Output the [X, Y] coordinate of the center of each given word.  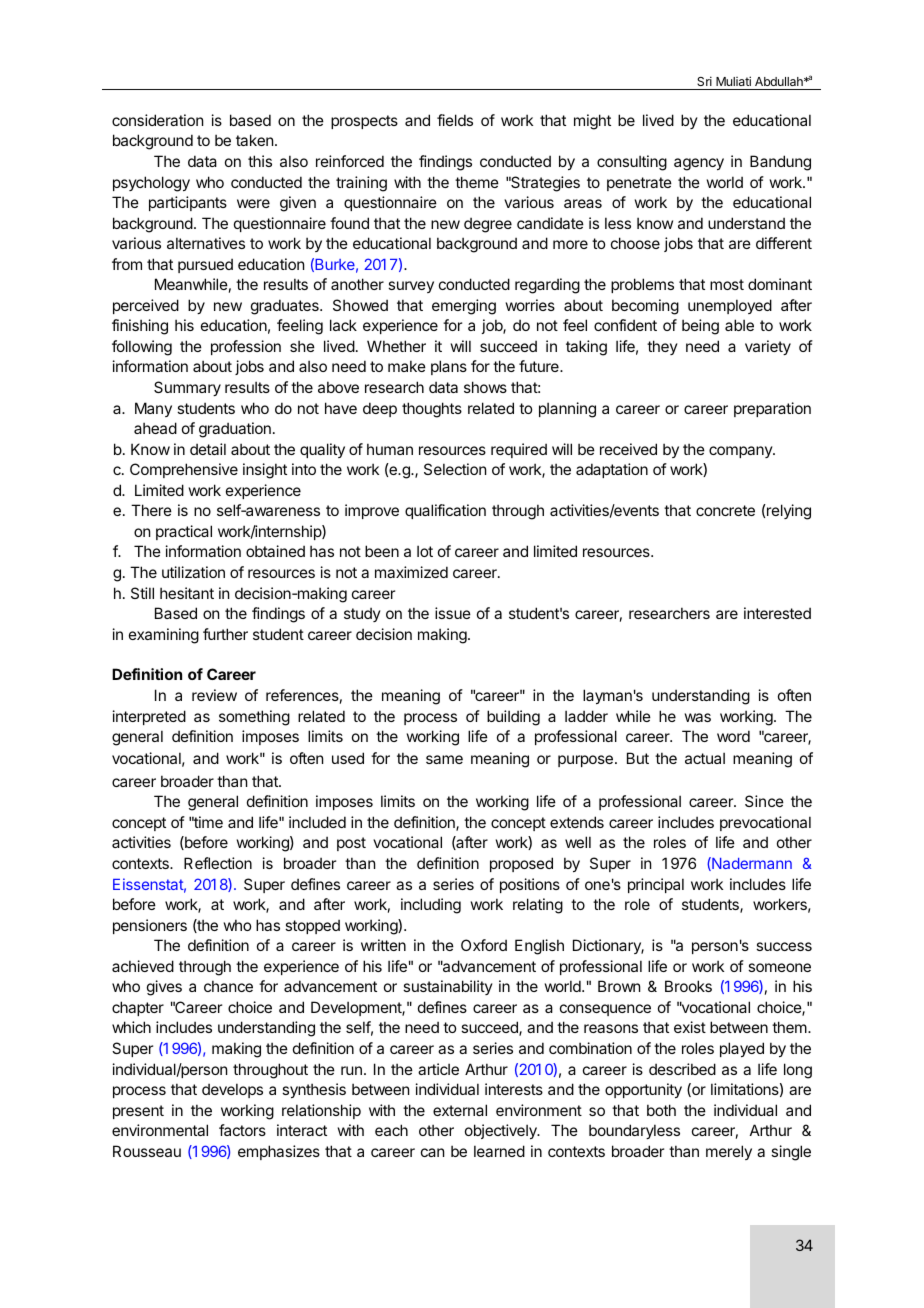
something [254, 718]
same [444, 759]
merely [729, 1152]
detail [208, 449]
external [460, 1110]
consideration [157, 120]
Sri [704, 81]
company [741, 452]
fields [455, 120]
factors [242, 1130]
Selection [455, 469]
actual [705, 758]
